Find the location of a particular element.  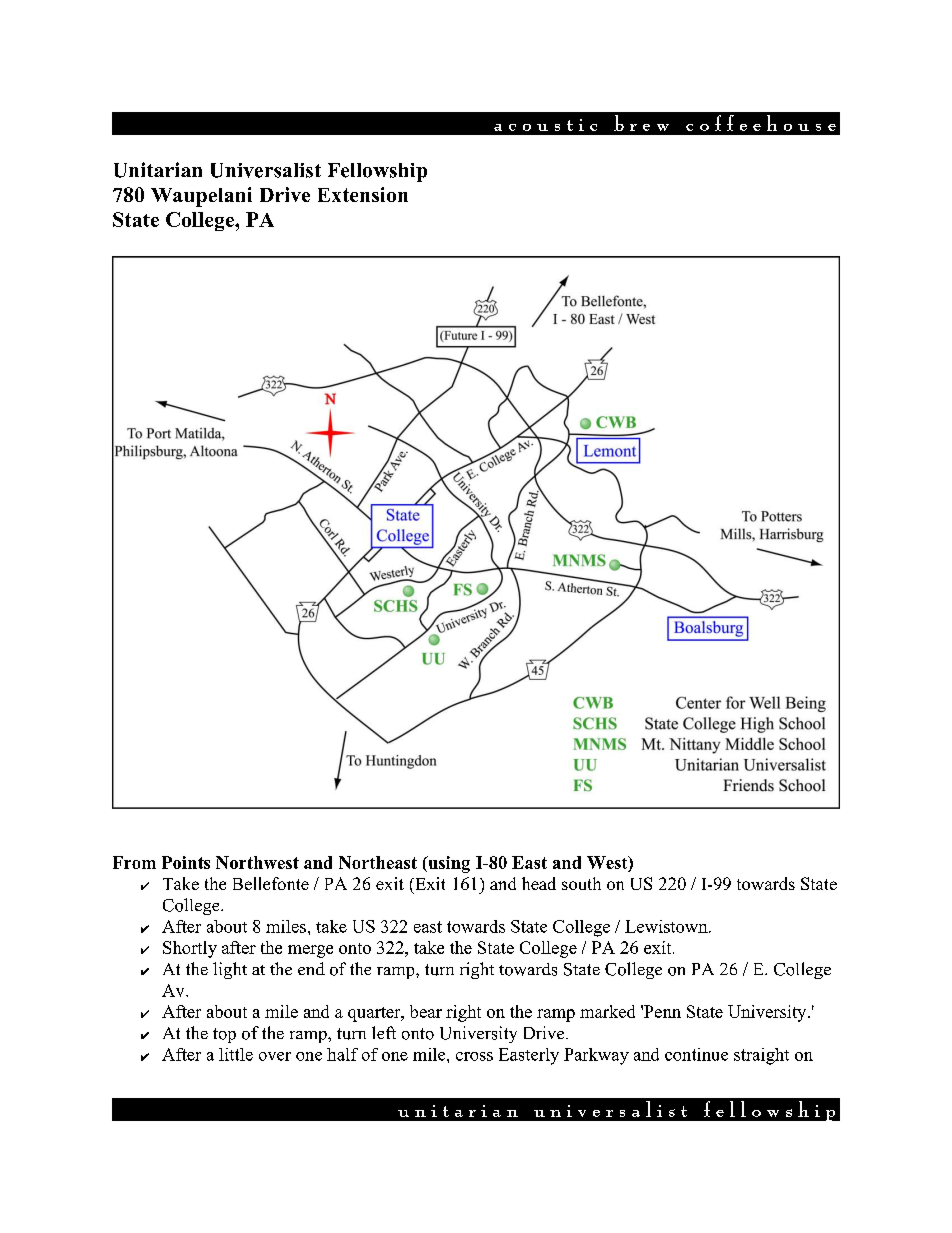

Fellowship is located at coordinates (377, 172).
